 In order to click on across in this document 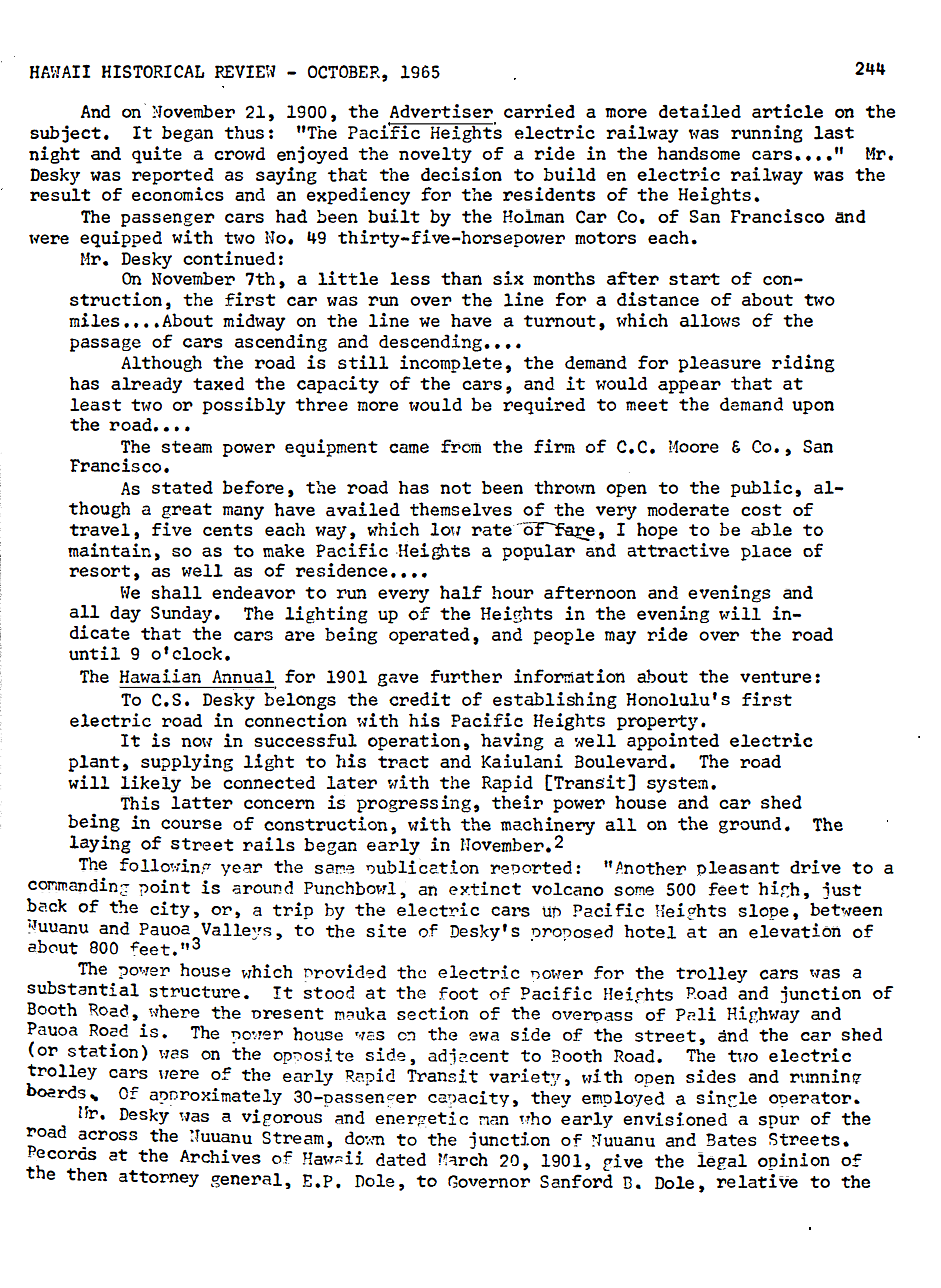, I will do `click(108, 1135)`.
